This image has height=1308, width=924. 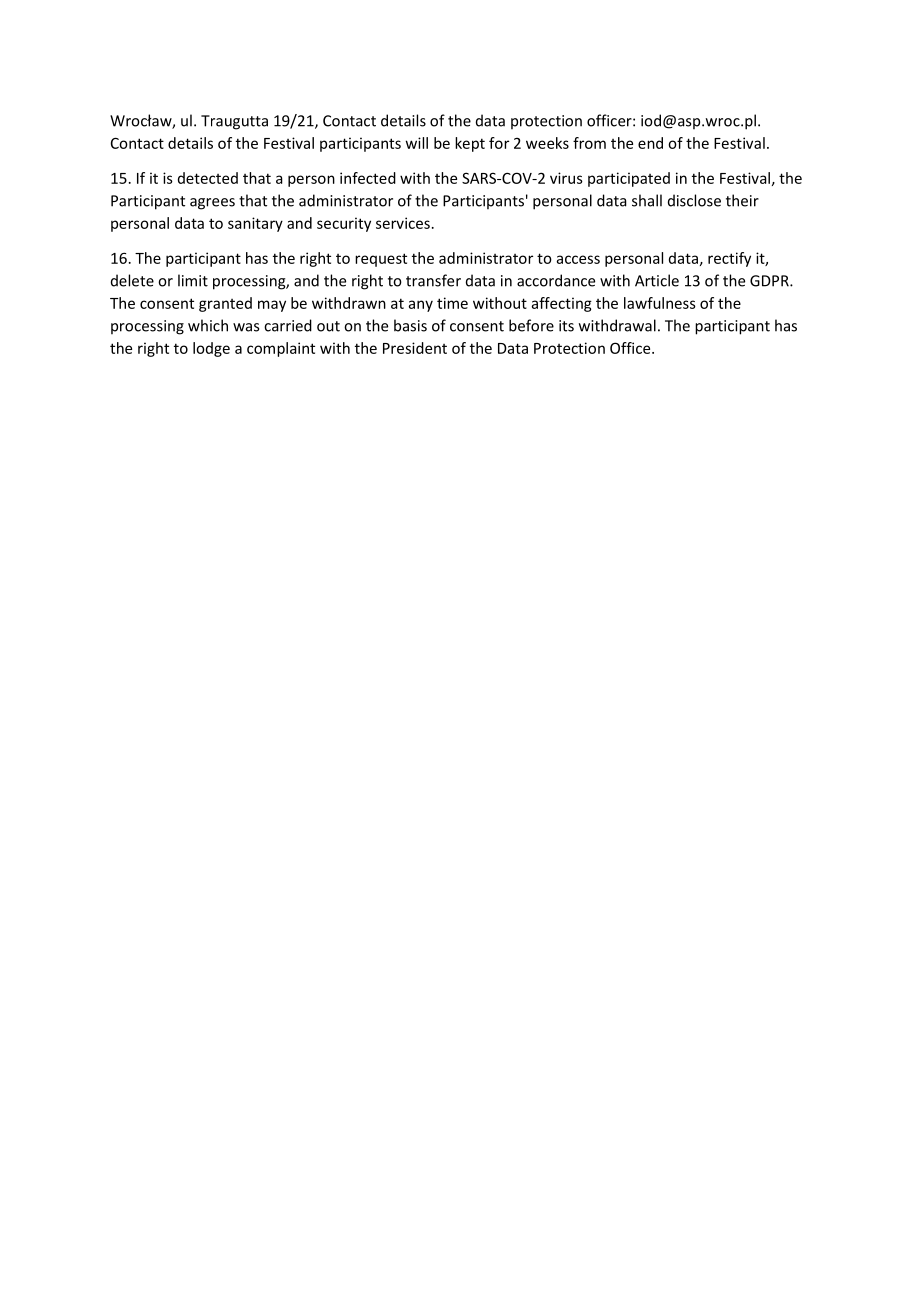 What do you see at coordinates (368, 178) in the image?
I see `infected` at bounding box center [368, 178].
